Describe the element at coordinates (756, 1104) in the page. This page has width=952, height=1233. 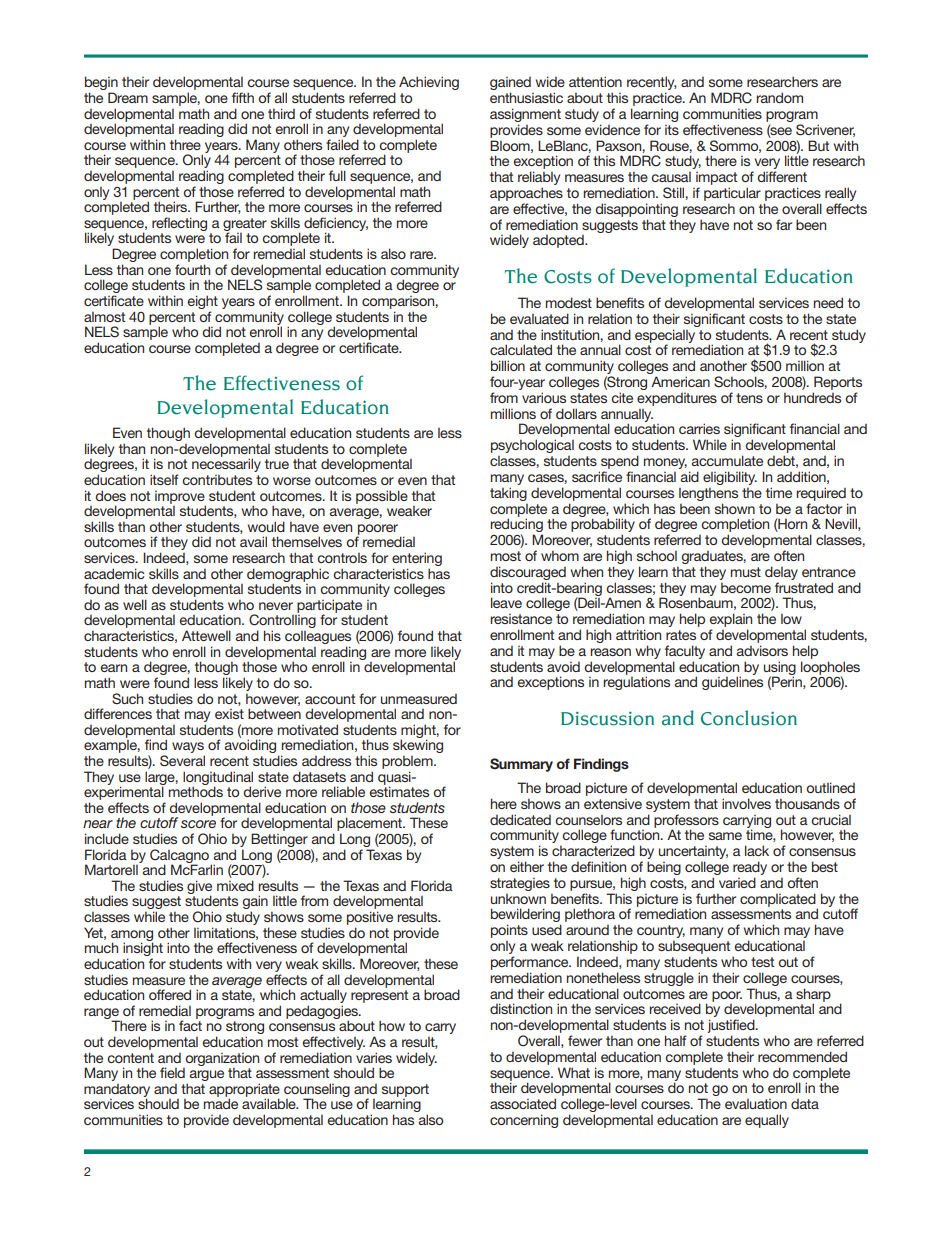
I see `evaluation` at that location.
